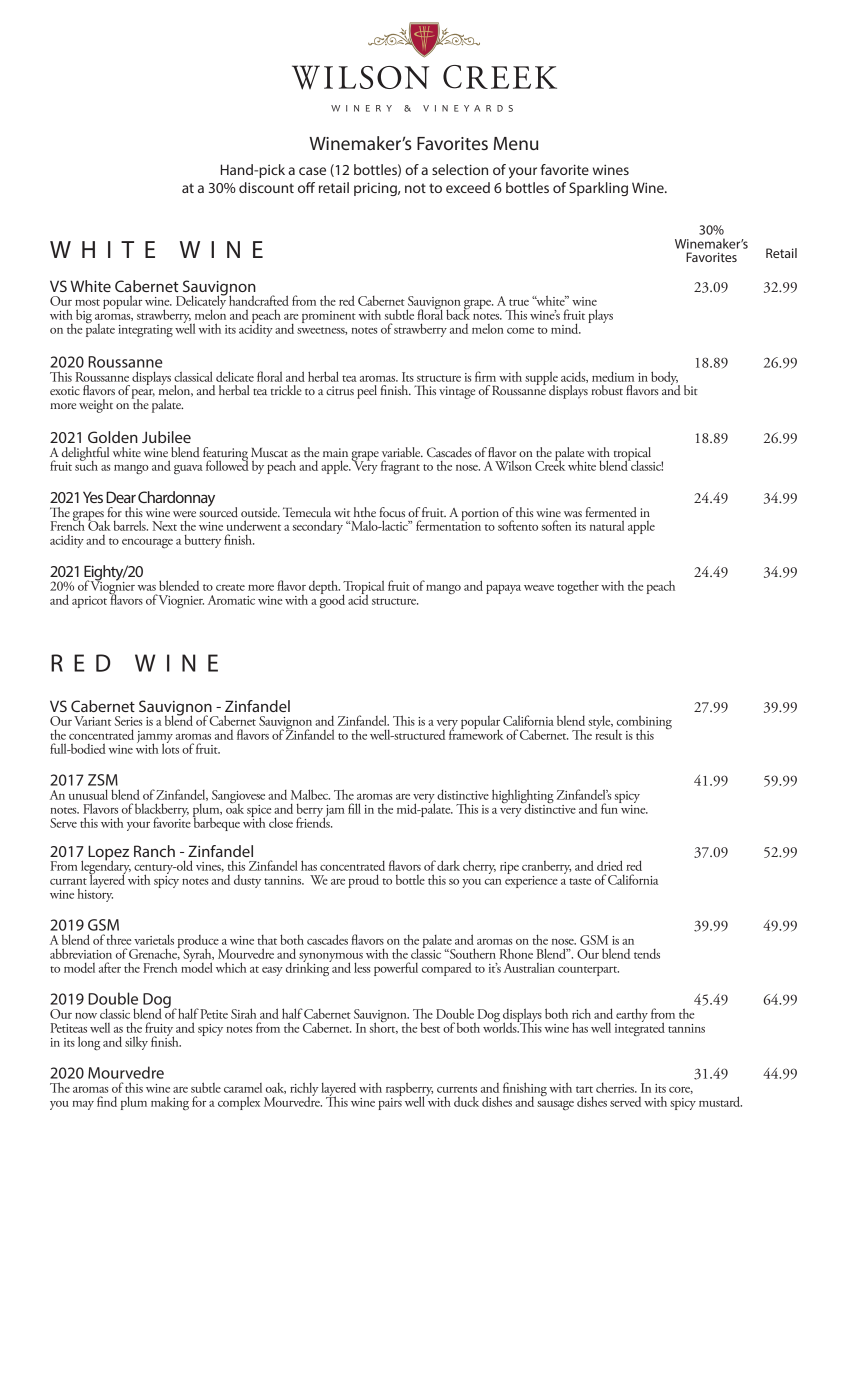 This page has height=1400, width=849. I want to click on discount, so click(266, 187).
